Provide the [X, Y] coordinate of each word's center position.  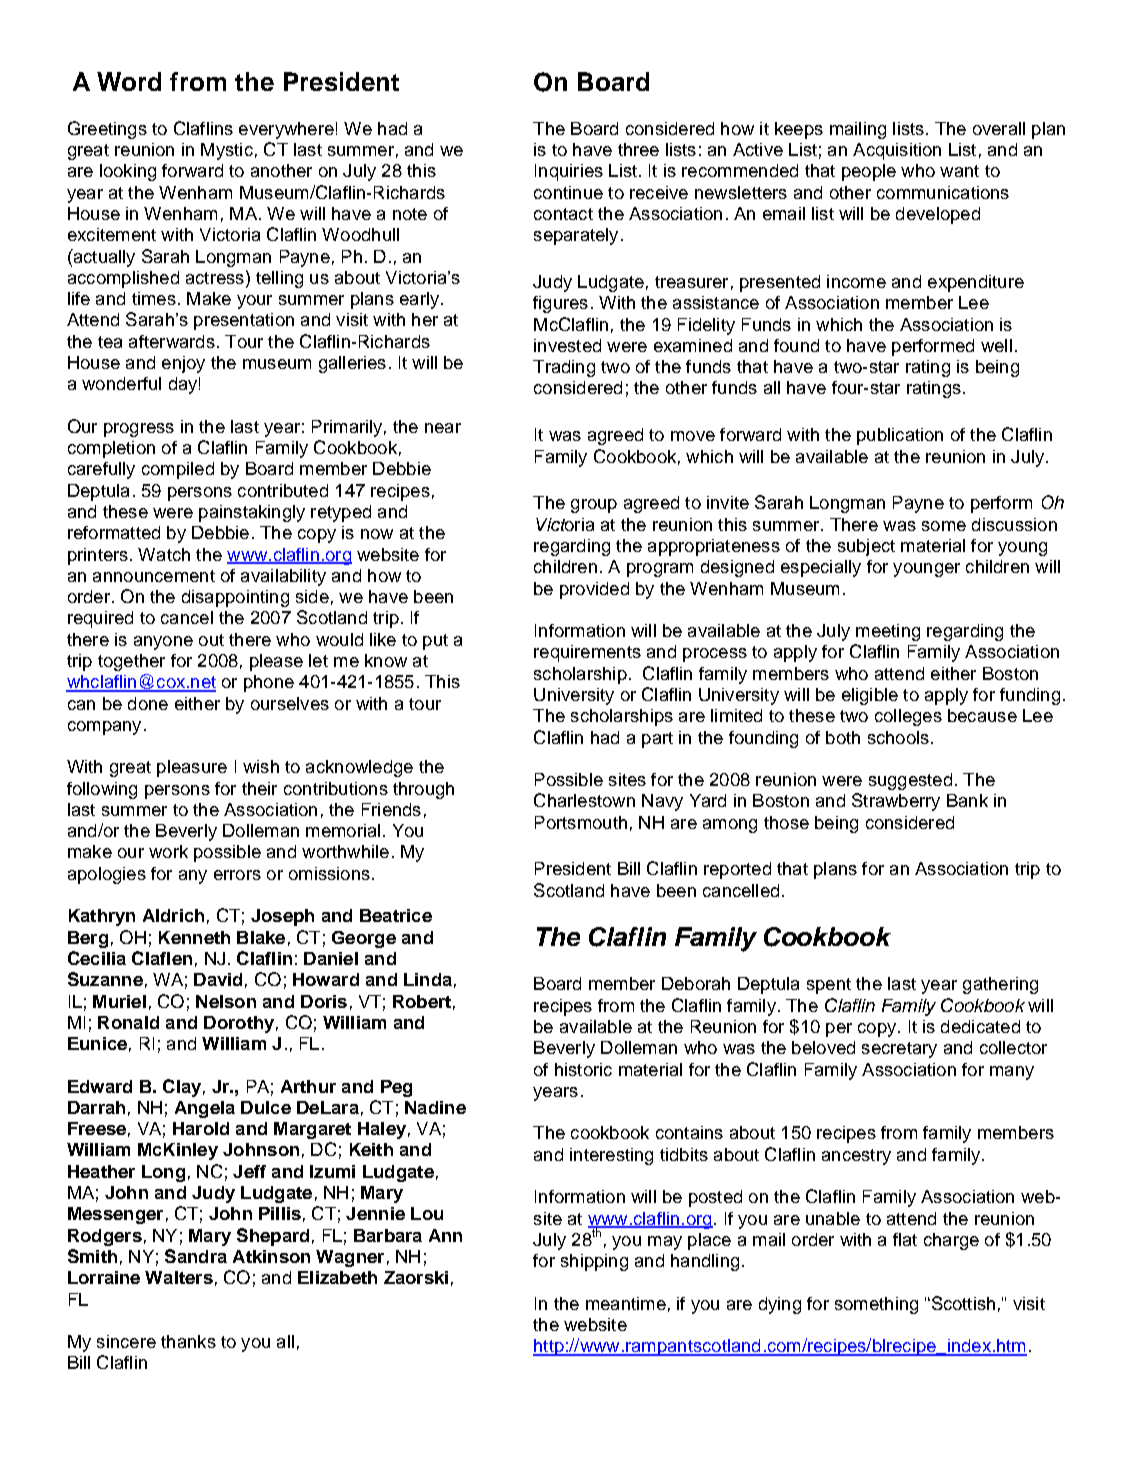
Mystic [227, 151]
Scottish [962, 1303]
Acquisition [897, 151]
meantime [626, 1303]
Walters [179, 1277]
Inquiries [569, 172]
